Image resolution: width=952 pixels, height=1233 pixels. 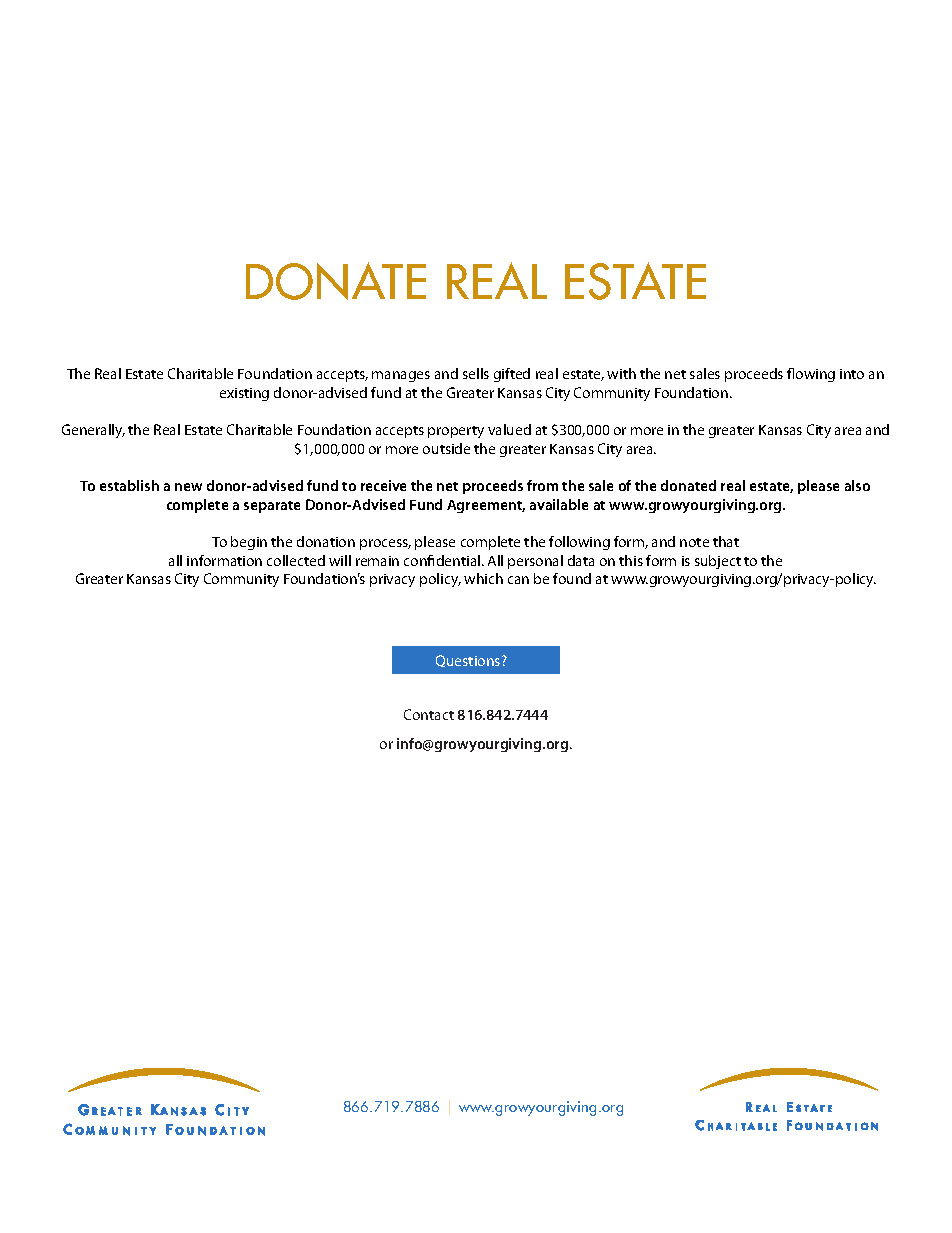 I want to click on Agreement, so click(x=486, y=506).
